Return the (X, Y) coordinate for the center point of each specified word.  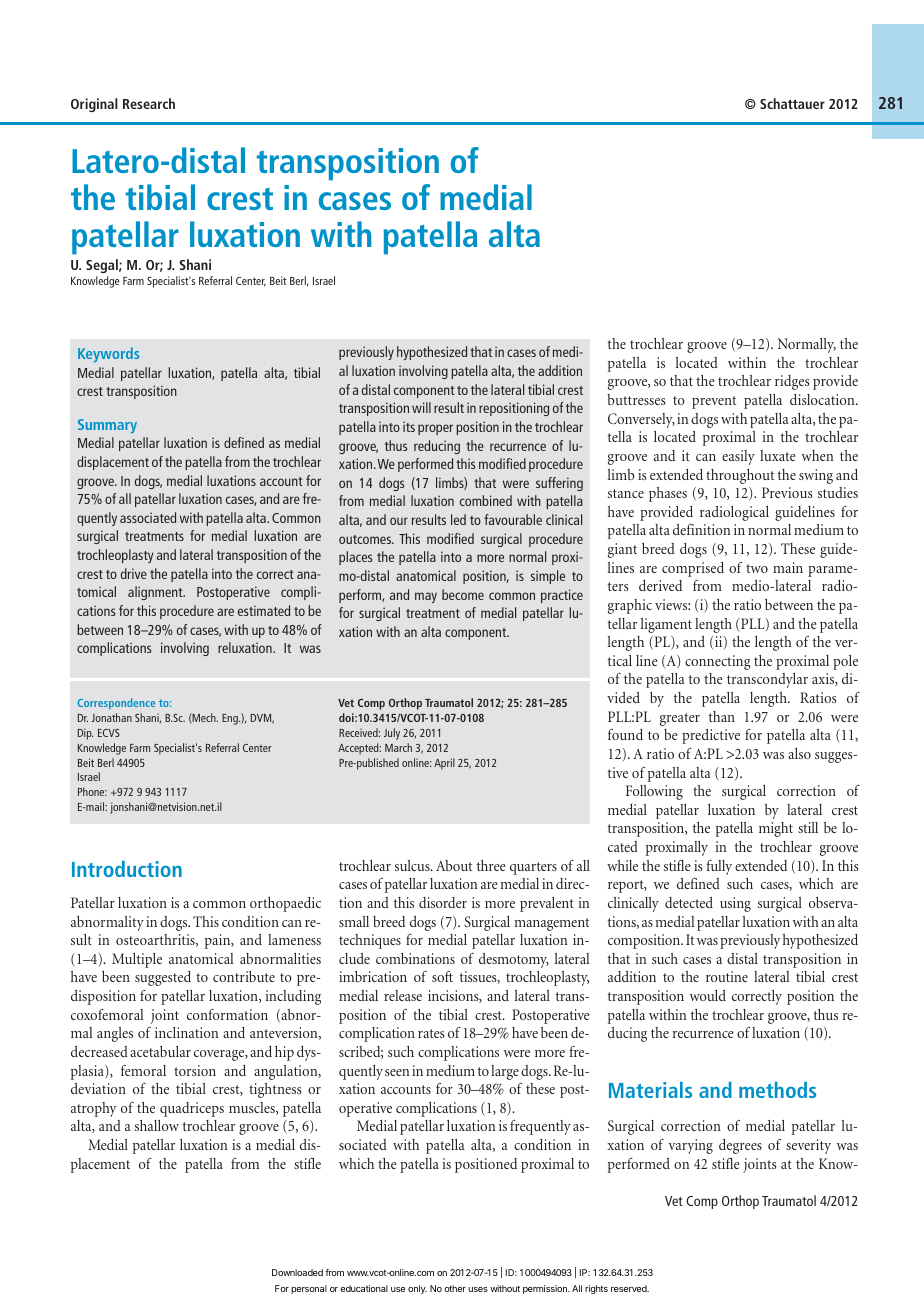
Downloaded (297, 1272)
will (421, 407)
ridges (792, 382)
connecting (718, 662)
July (392, 734)
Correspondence (116, 704)
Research (149, 103)
